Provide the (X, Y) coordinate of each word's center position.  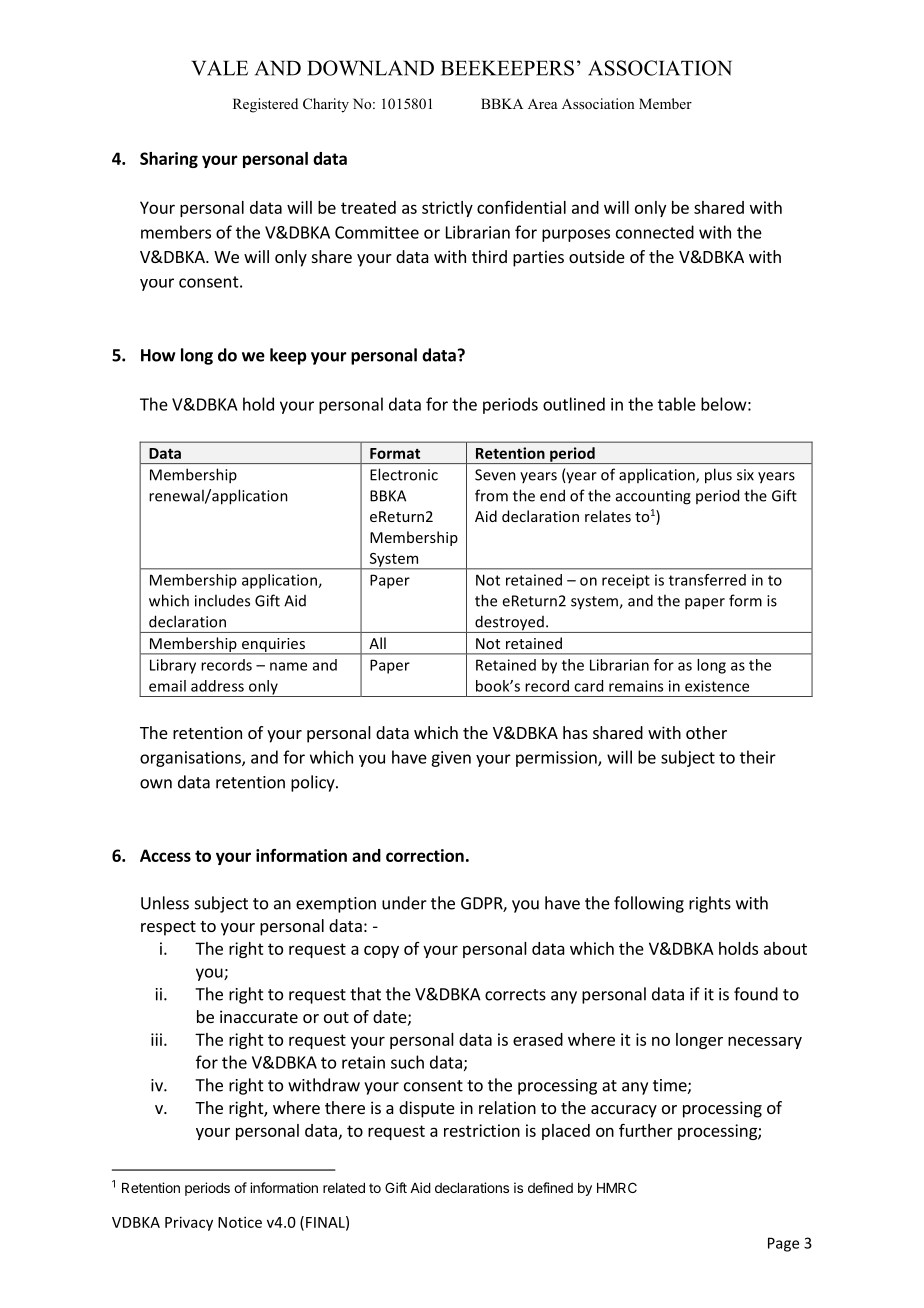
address (217, 686)
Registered (265, 105)
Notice (240, 1222)
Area (542, 104)
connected (655, 232)
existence (717, 686)
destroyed (509, 624)
